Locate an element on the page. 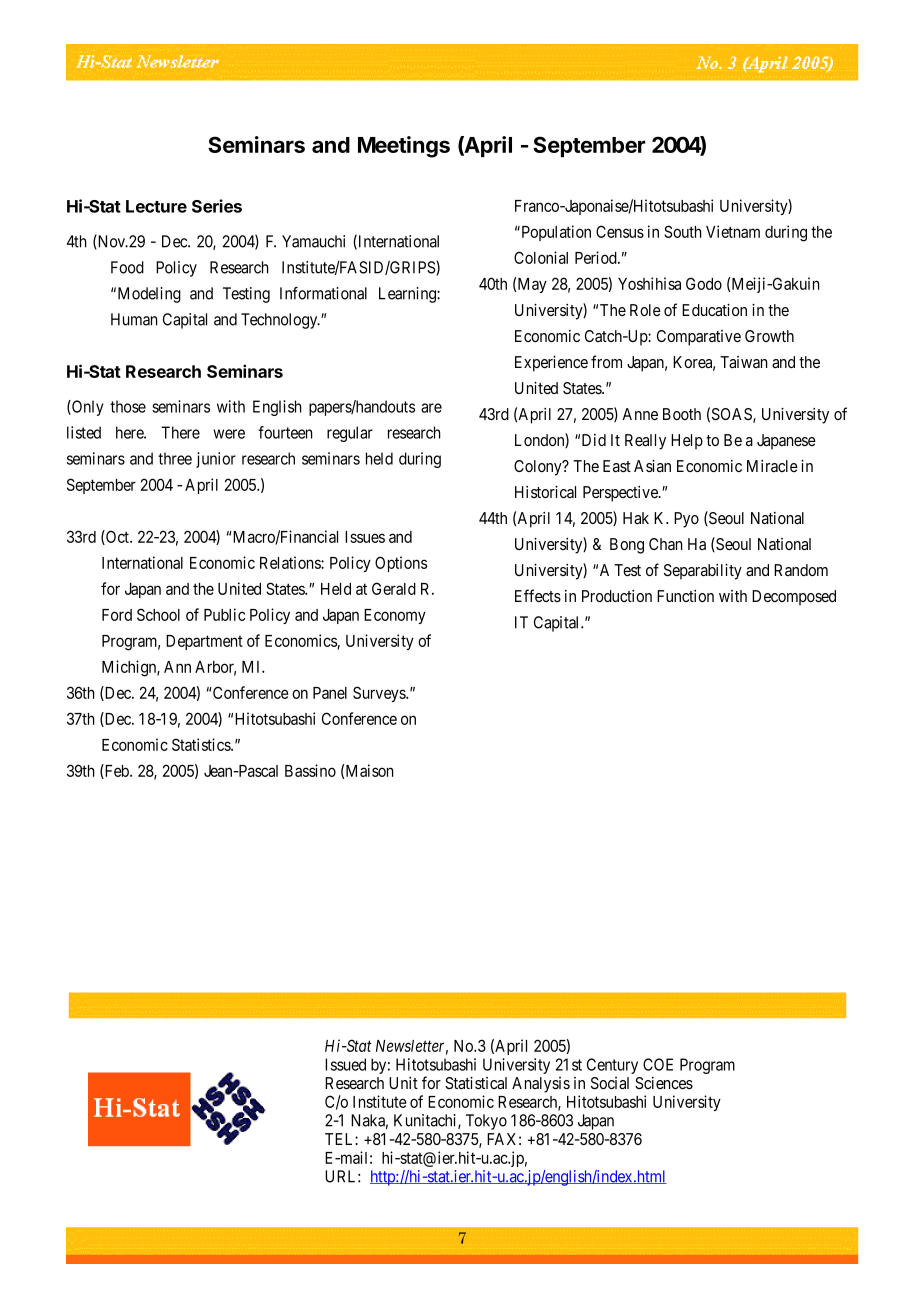 The width and height of the page is (924, 1308). Arbor is located at coordinates (215, 668).
